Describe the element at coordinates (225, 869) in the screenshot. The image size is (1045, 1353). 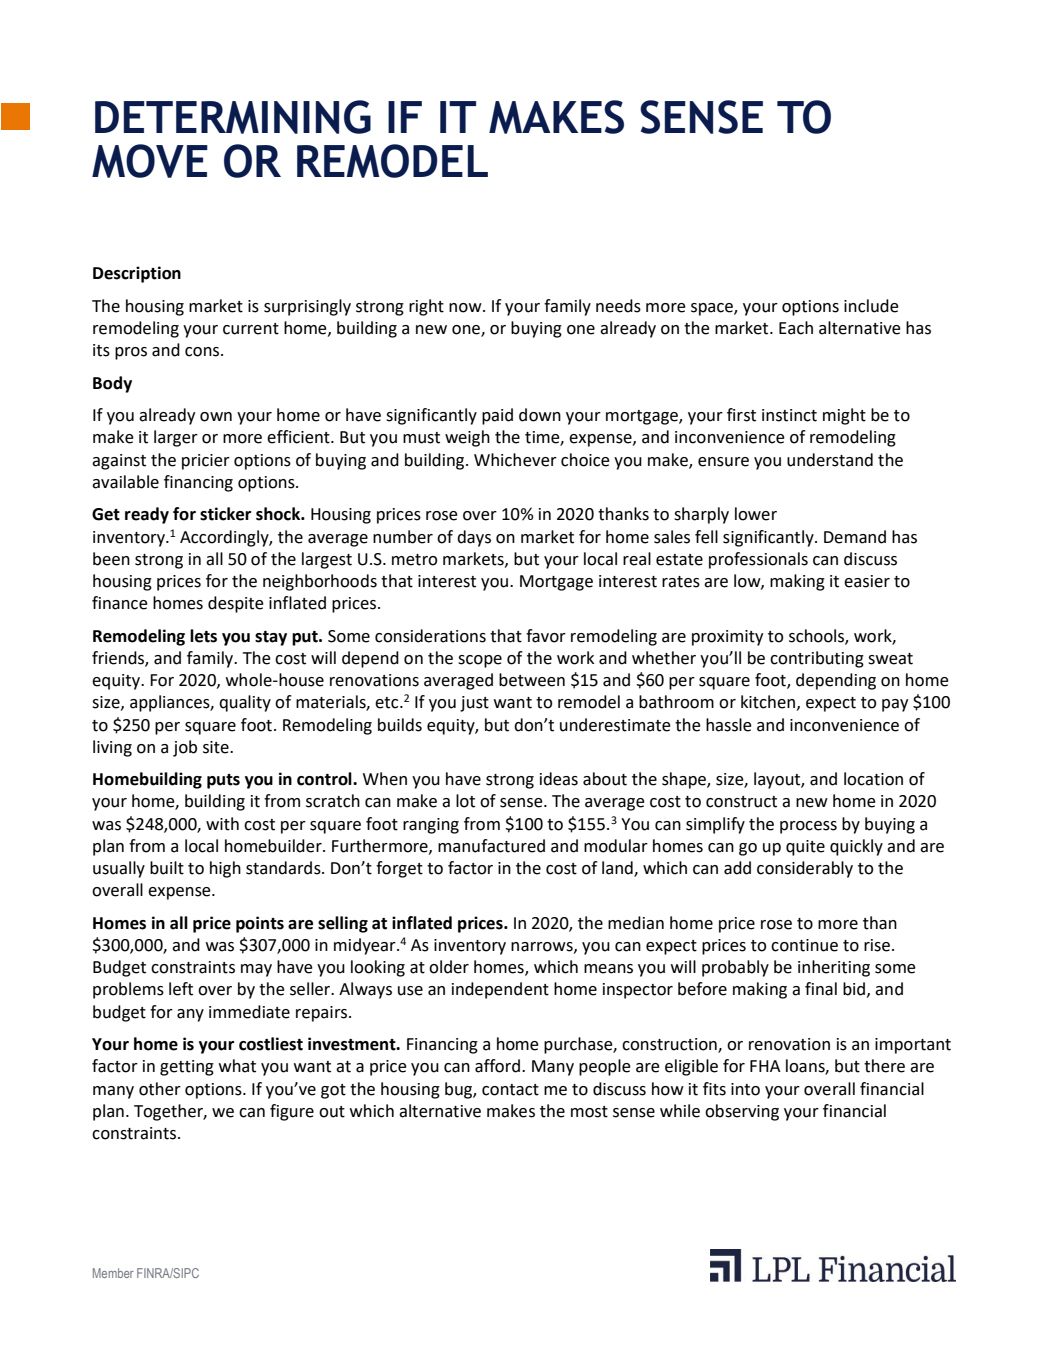
I see `high` at that location.
